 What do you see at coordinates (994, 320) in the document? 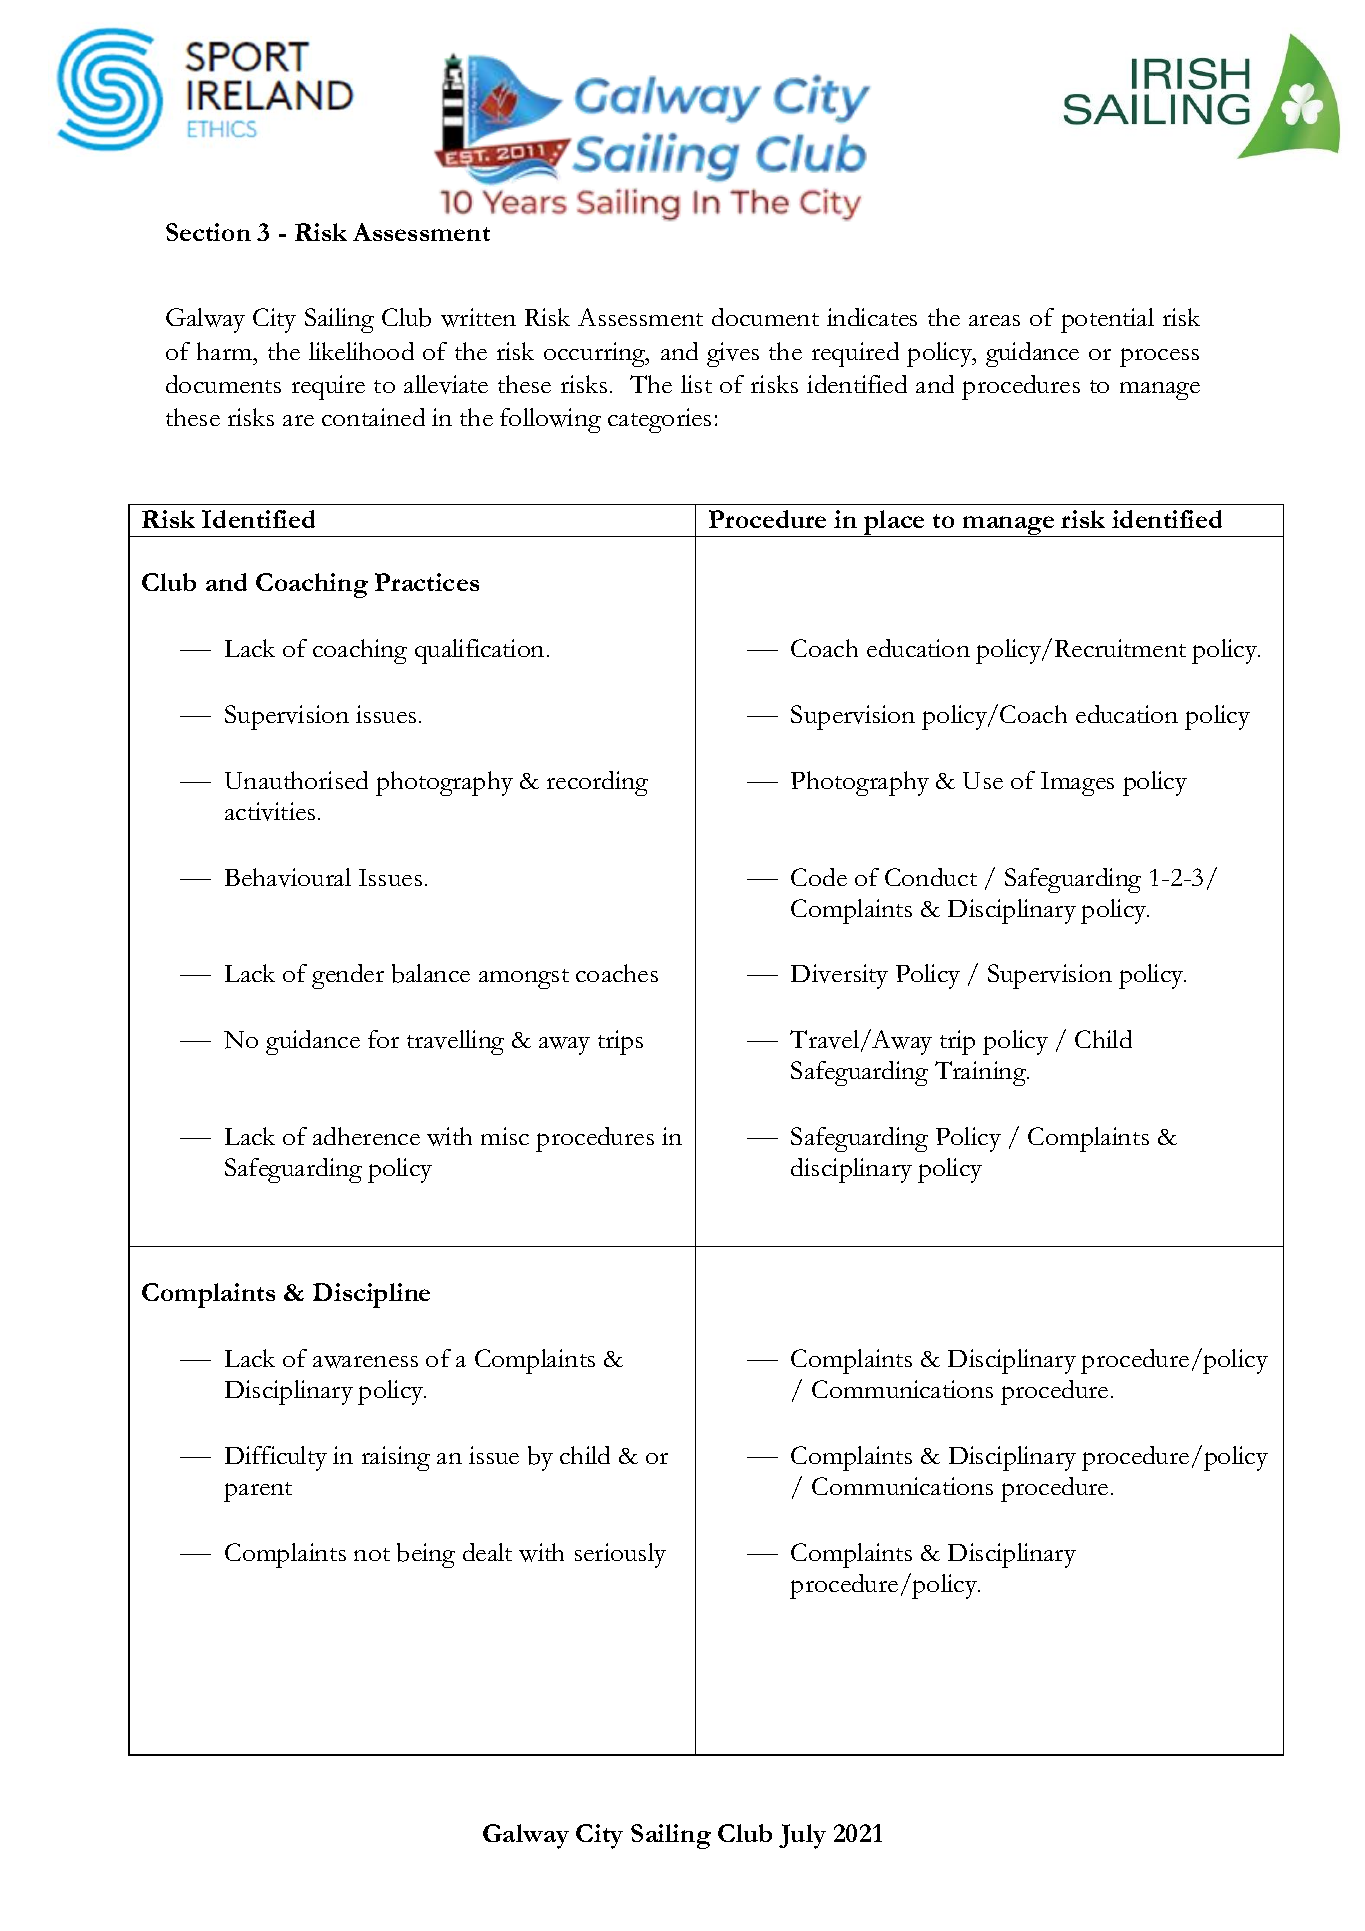
I see `areas` at bounding box center [994, 320].
